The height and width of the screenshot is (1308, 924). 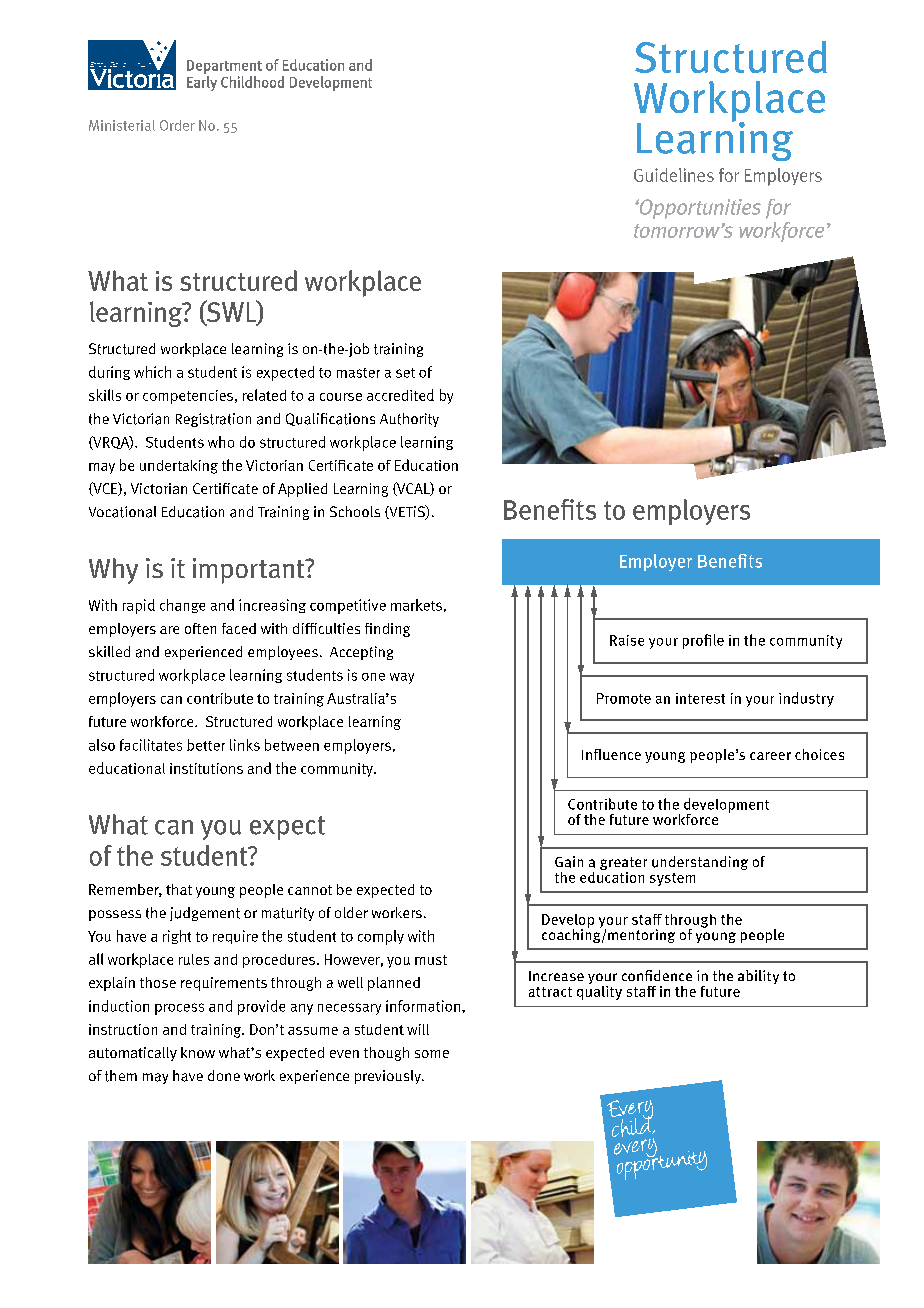 I want to click on Guidelines, so click(x=674, y=175).
